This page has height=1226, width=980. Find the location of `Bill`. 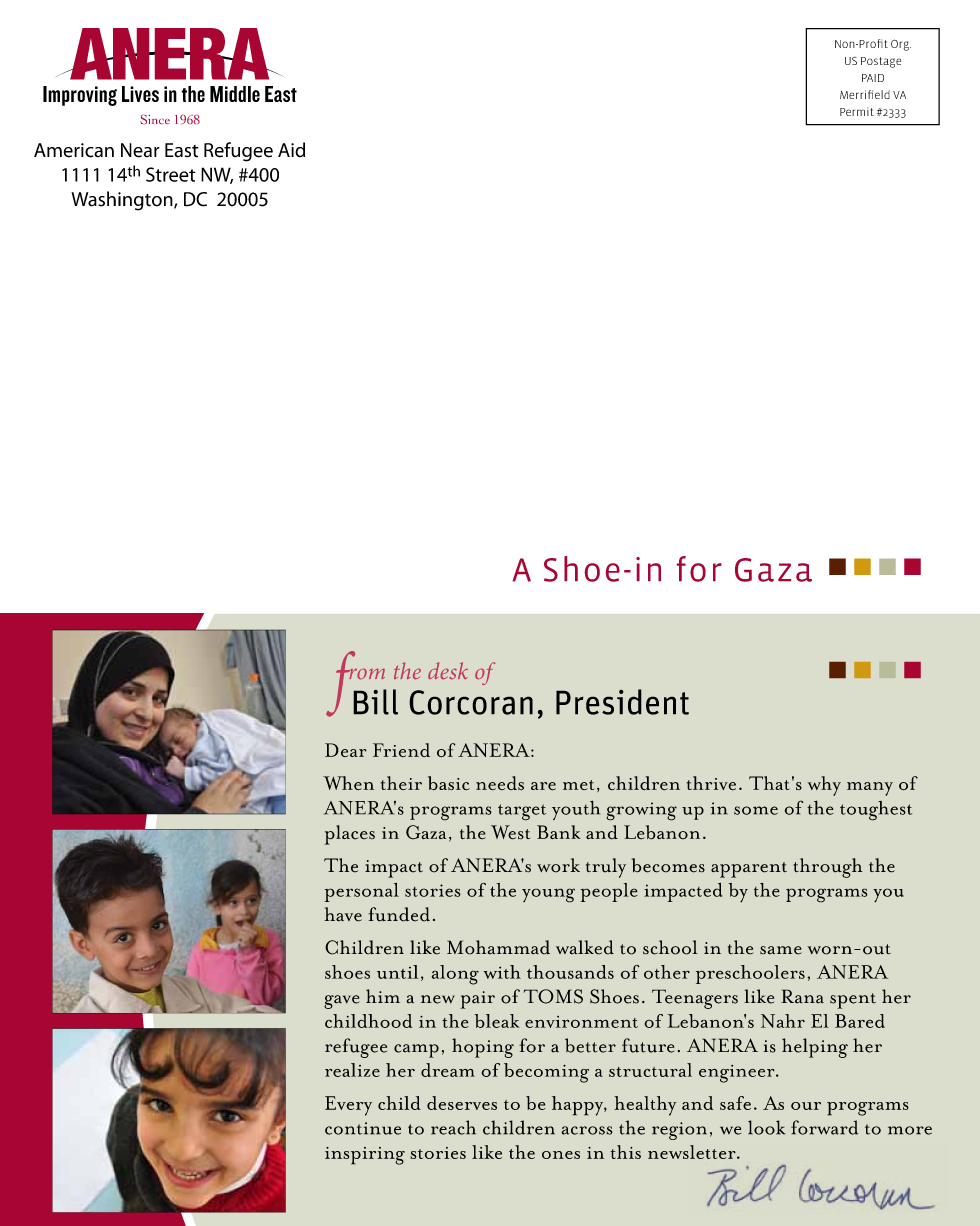

Bill is located at coordinates (375, 702).
